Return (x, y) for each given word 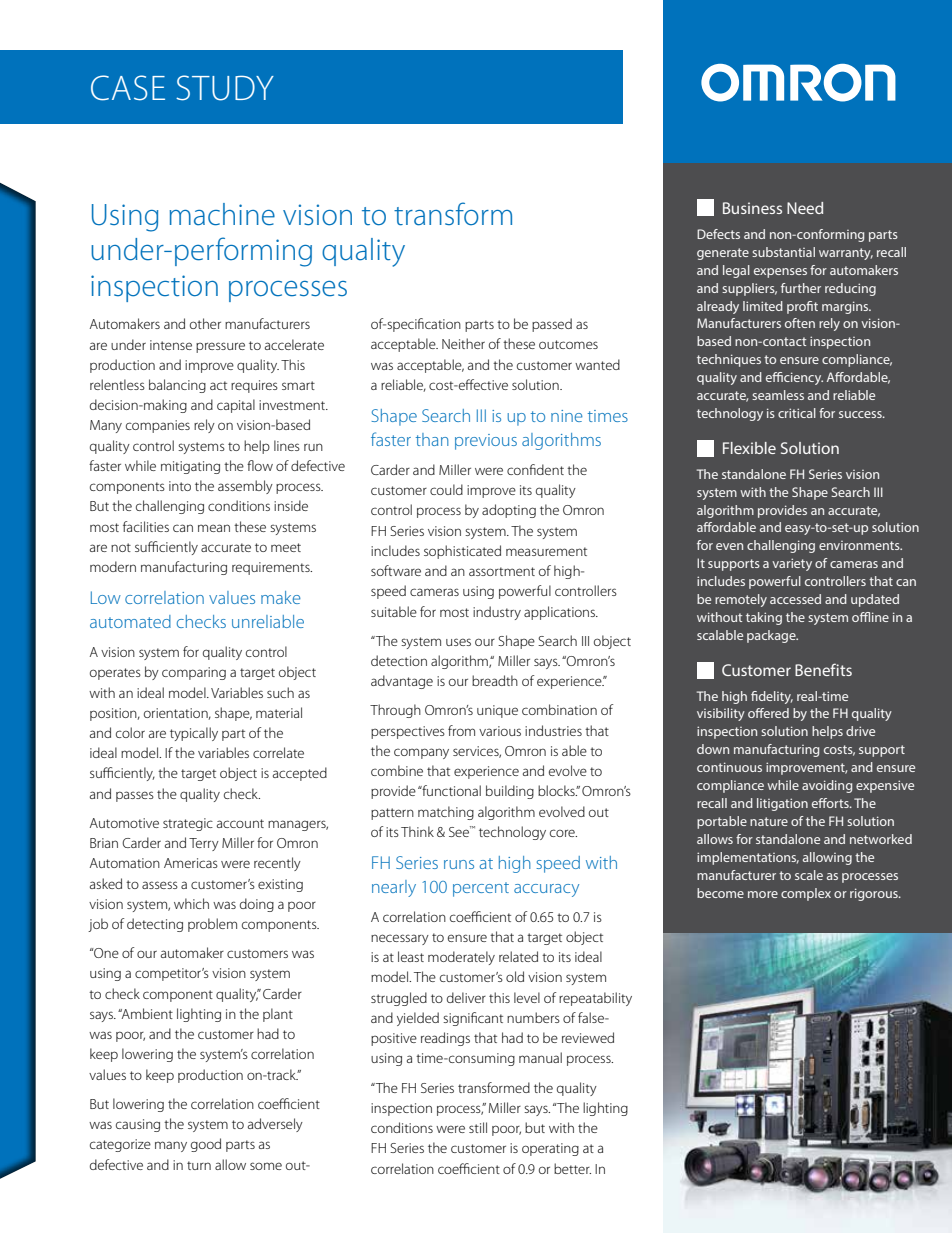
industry (497, 613)
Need (805, 208)
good (206, 1145)
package (772, 636)
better (572, 1168)
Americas (191, 863)
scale (809, 875)
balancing (177, 386)
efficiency (794, 378)
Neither (463, 343)
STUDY (225, 88)
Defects (718, 234)
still (478, 1127)
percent (481, 889)
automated (130, 621)
